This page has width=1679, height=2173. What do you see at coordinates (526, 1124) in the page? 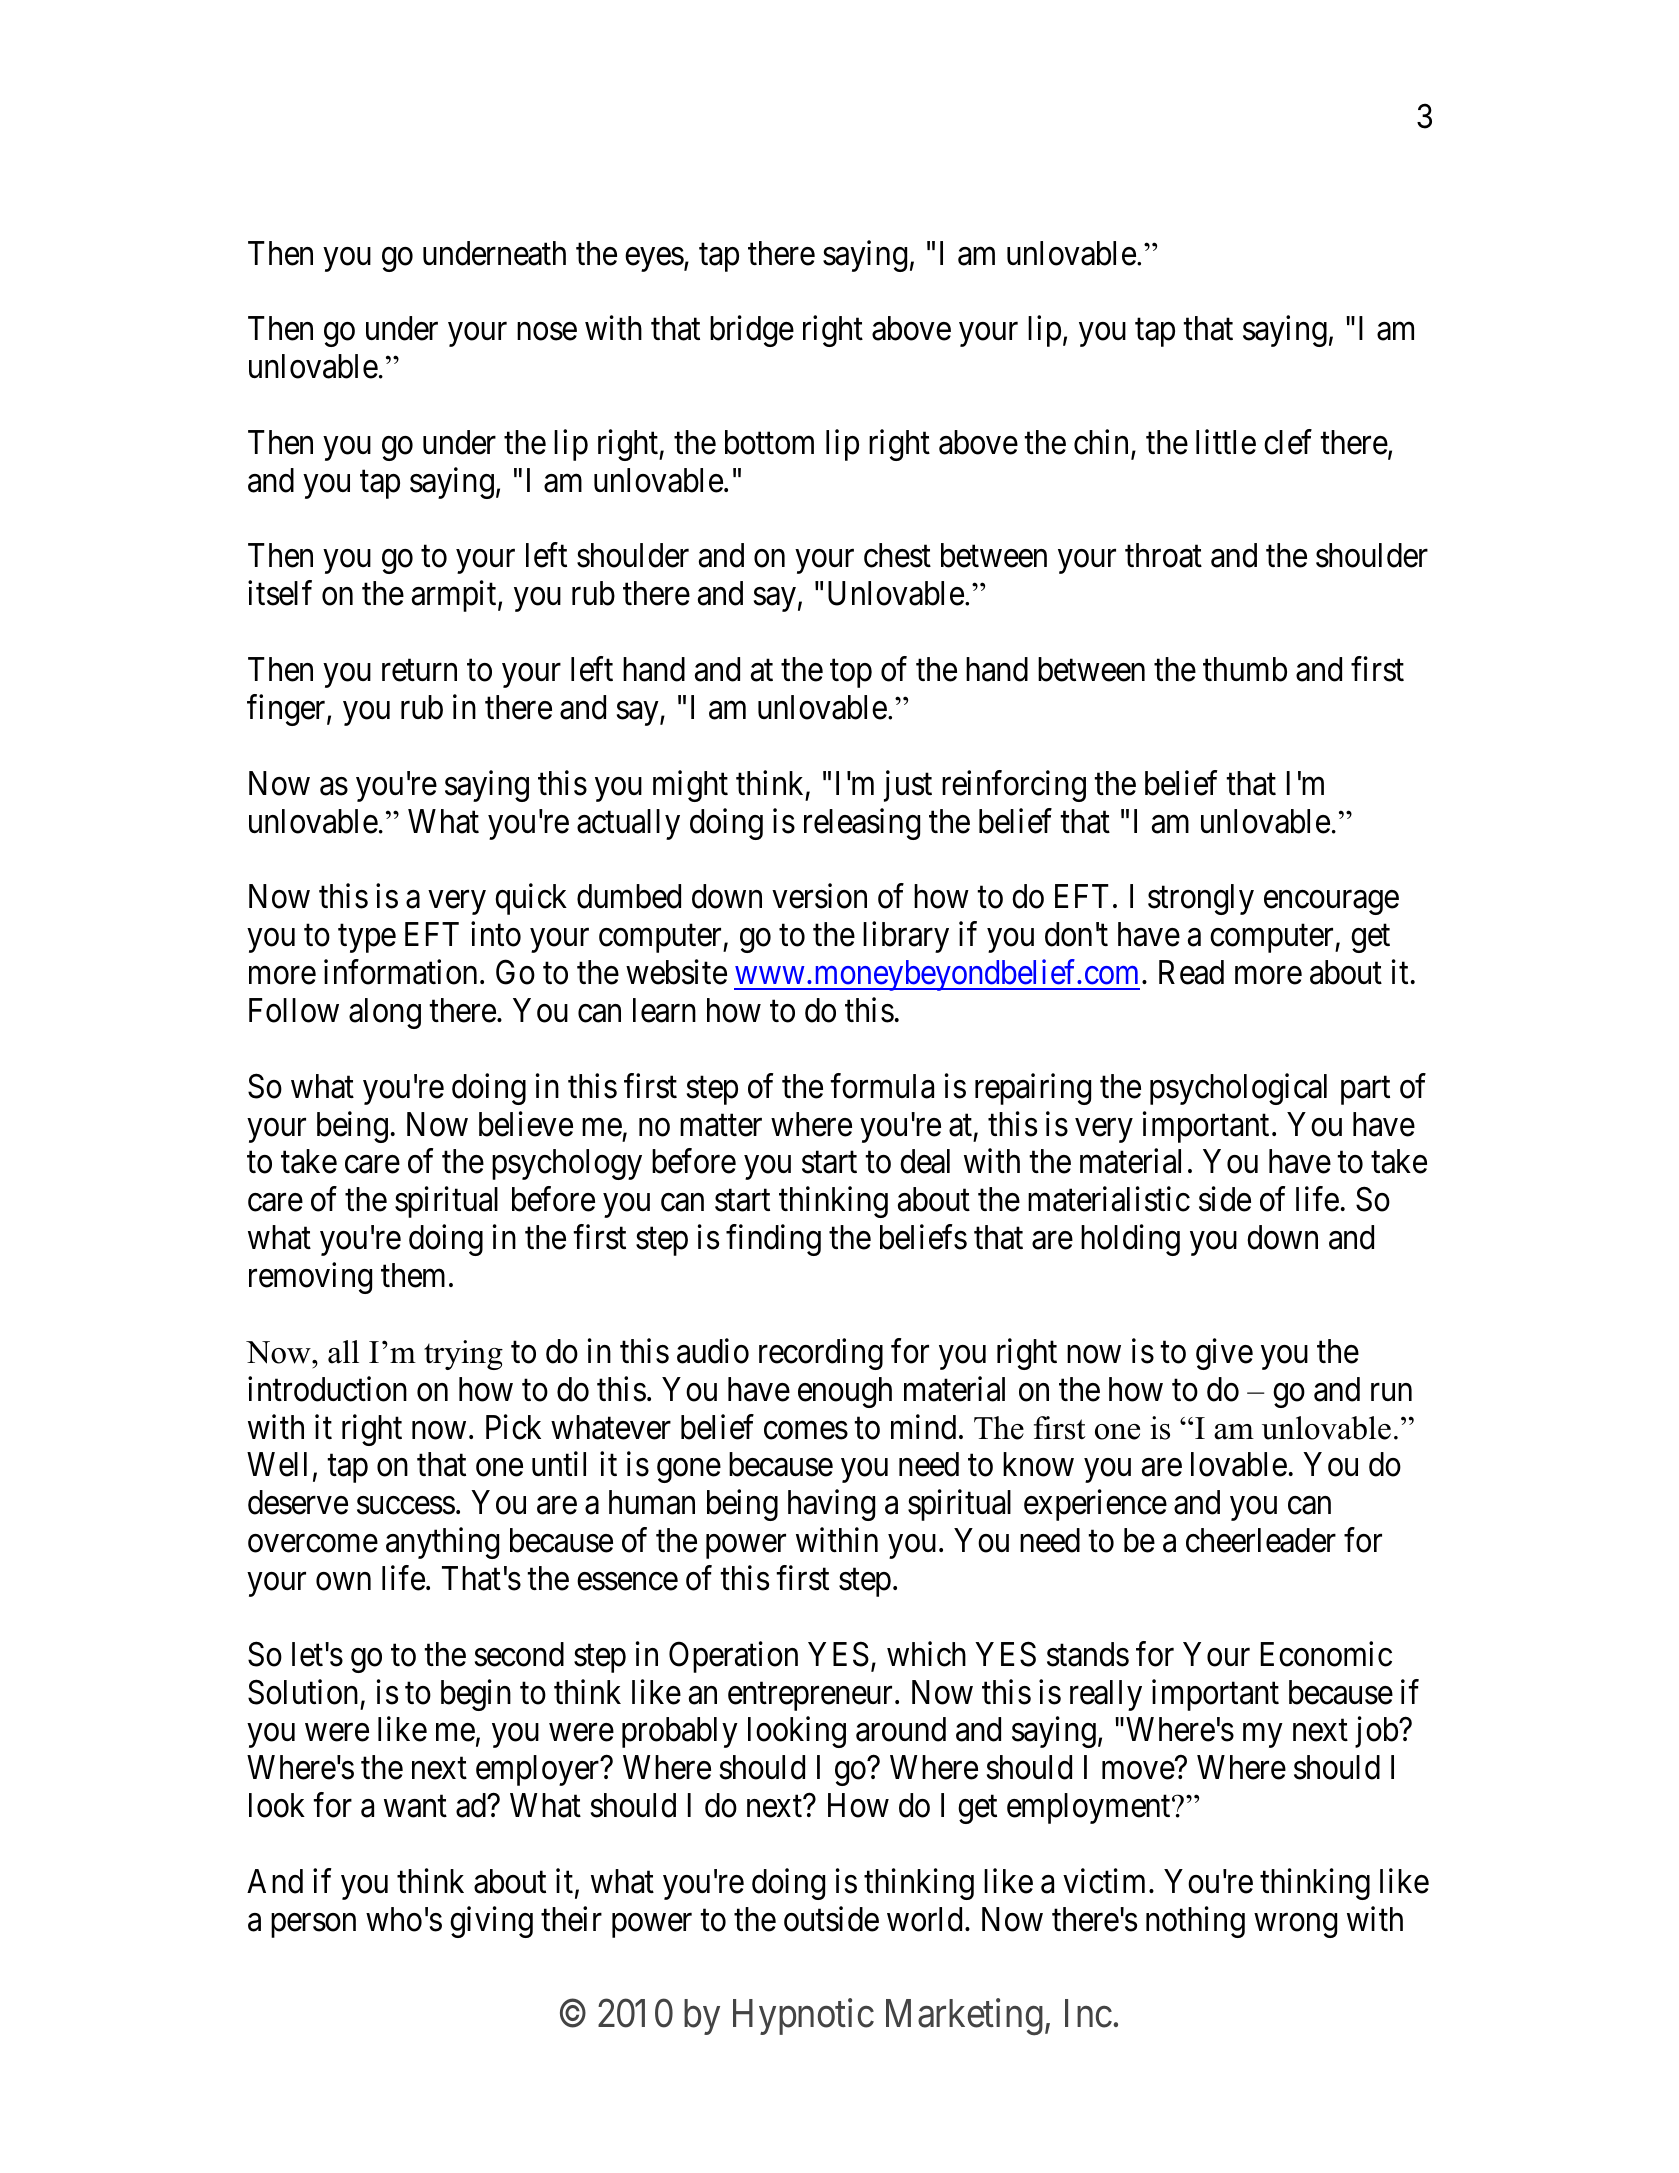
I see `believe` at bounding box center [526, 1124].
